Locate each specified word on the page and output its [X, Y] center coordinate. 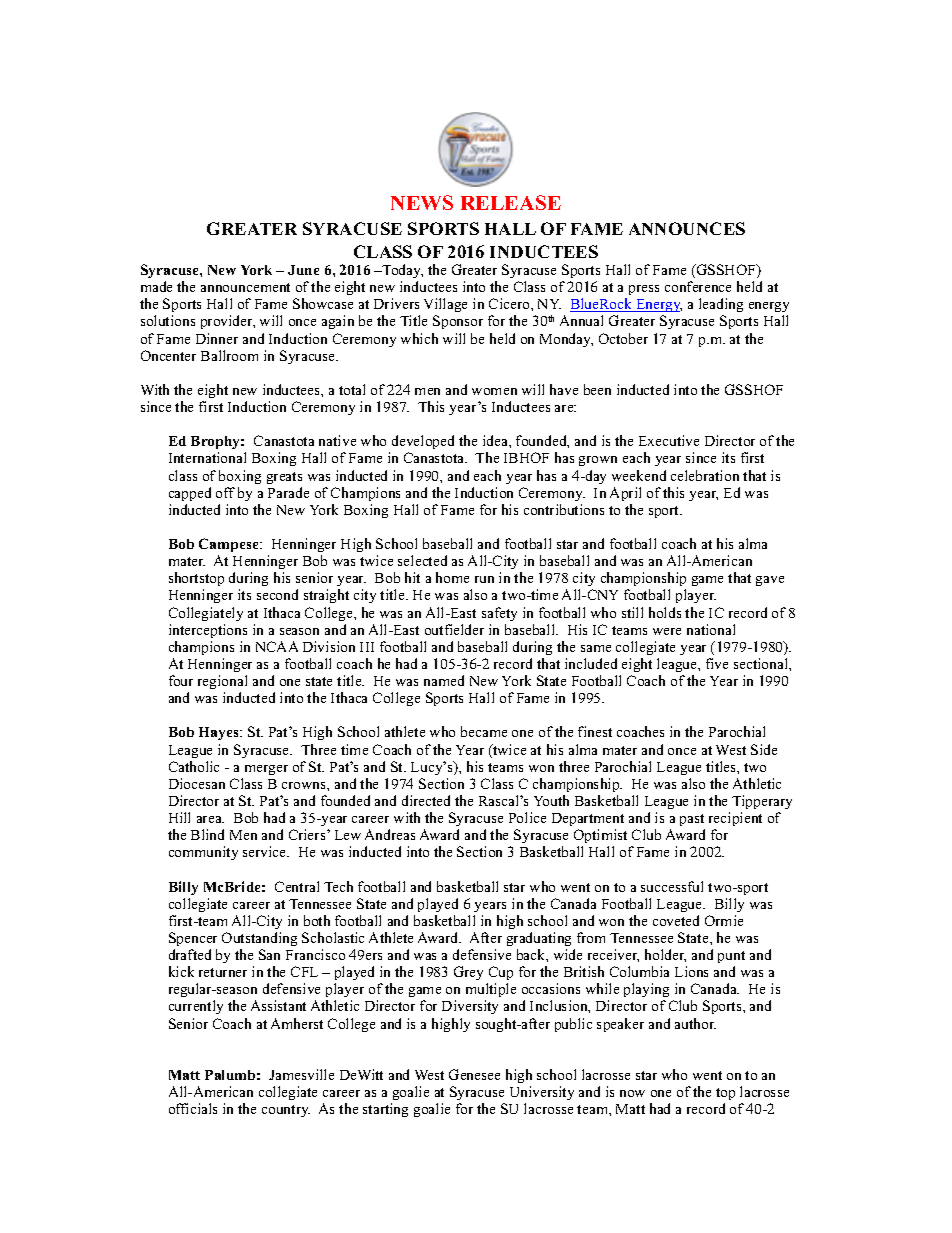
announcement [245, 287]
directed [426, 800]
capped [190, 494]
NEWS [422, 202]
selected [422, 560]
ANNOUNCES [687, 228]
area [210, 819]
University [542, 1093]
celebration [705, 475]
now [632, 1093]
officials [193, 1108]
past [692, 820]
